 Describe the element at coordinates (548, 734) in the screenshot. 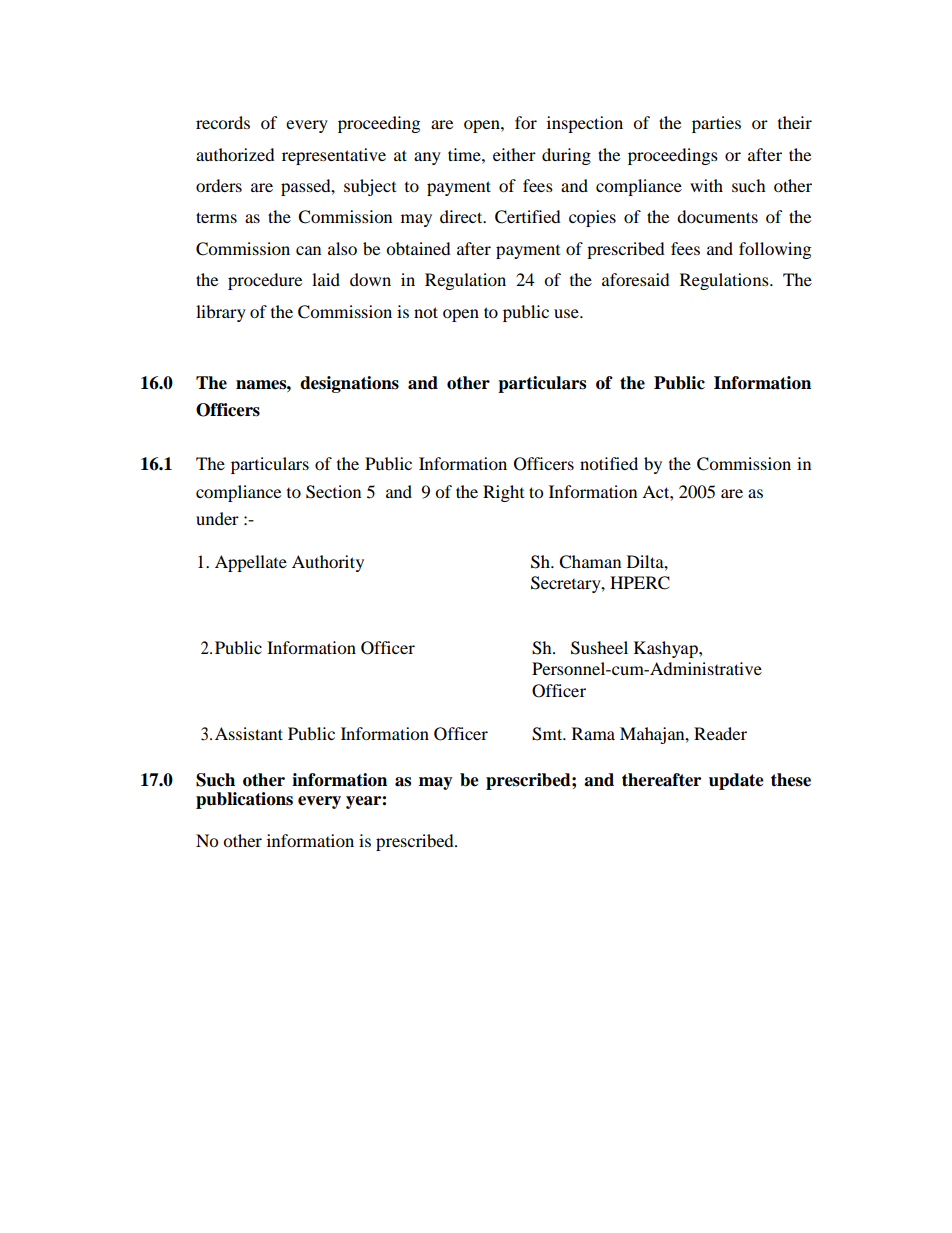

I see `Smt` at that location.
